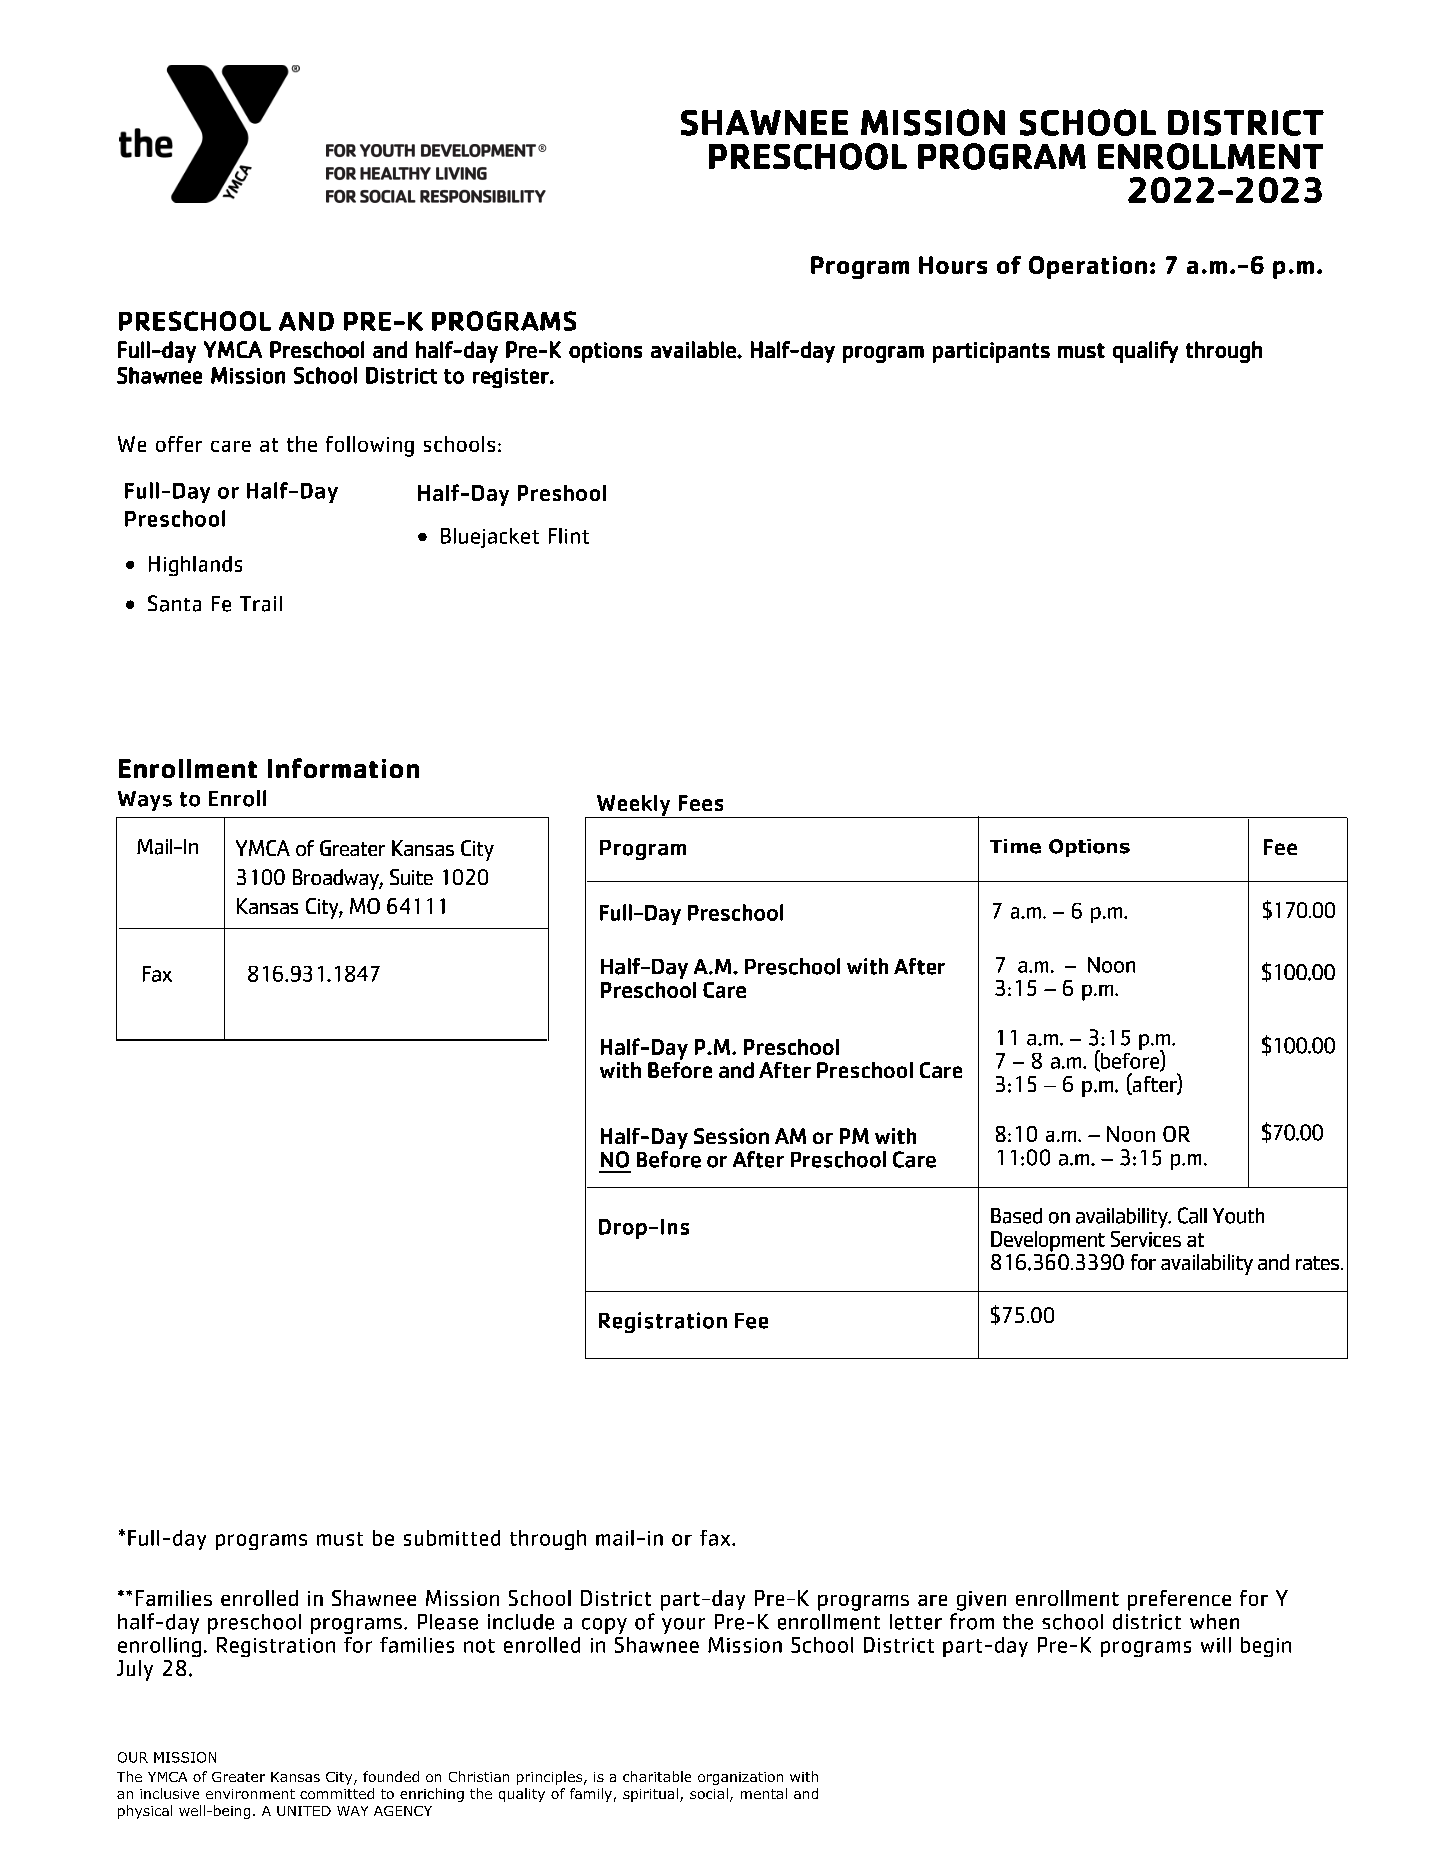 This page has width=1438, height=1861. I want to click on available, so click(694, 349).
